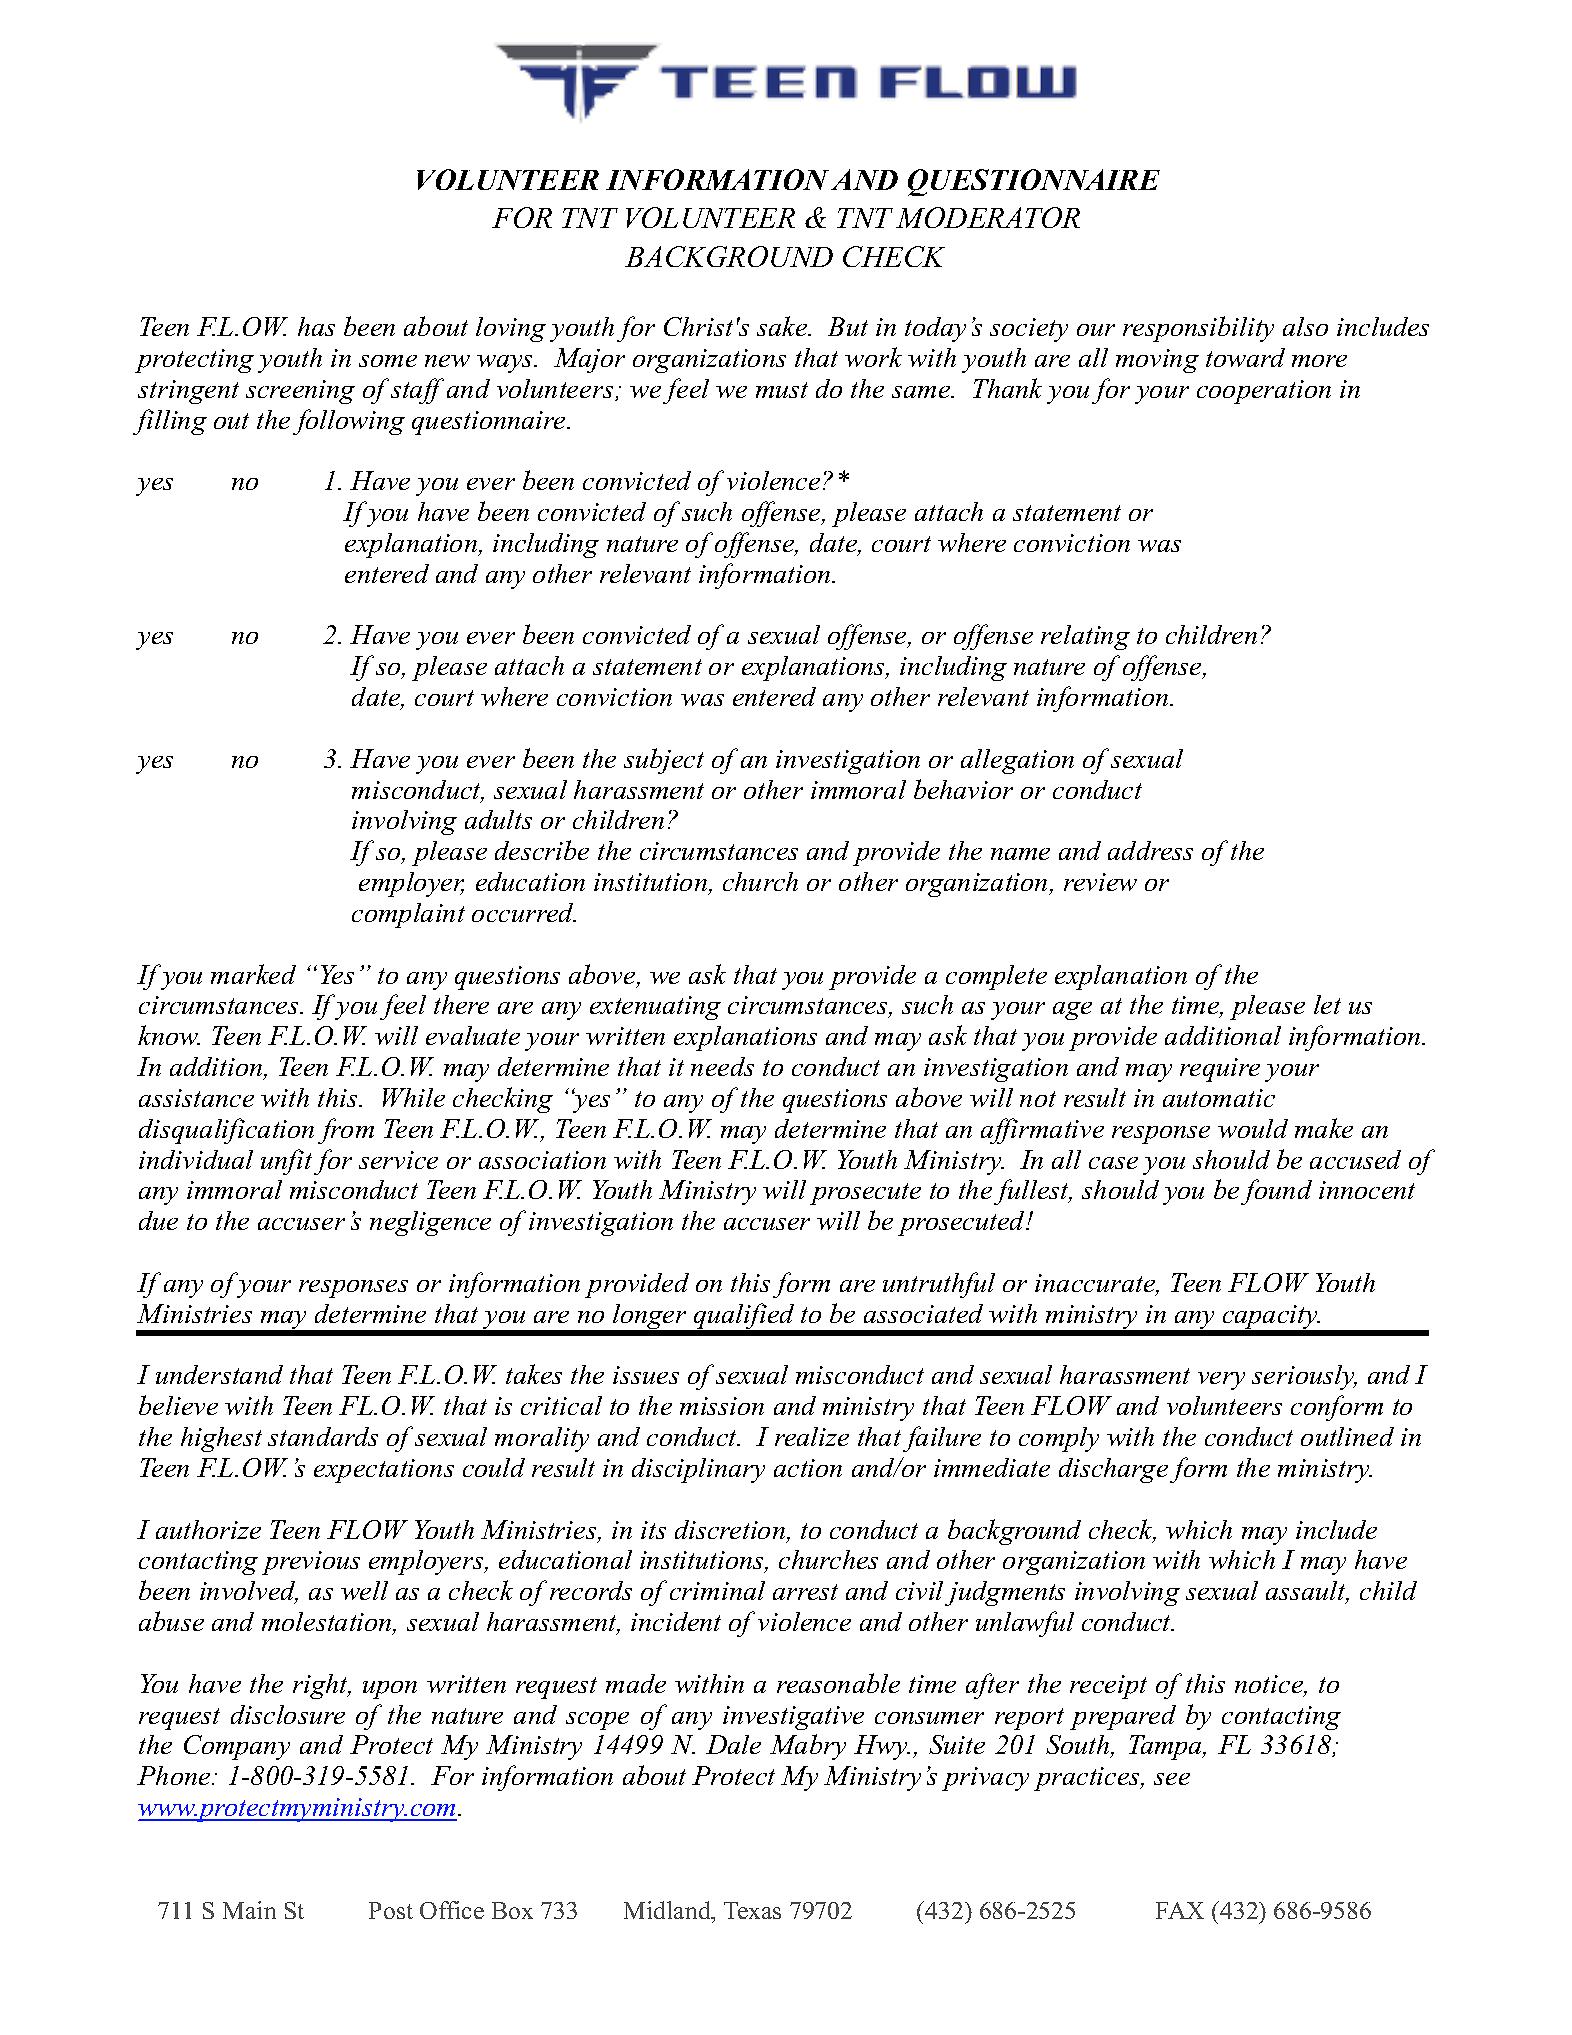  Describe the element at coordinates (783, 326) in the screenshot. I see `sake` at that location.
